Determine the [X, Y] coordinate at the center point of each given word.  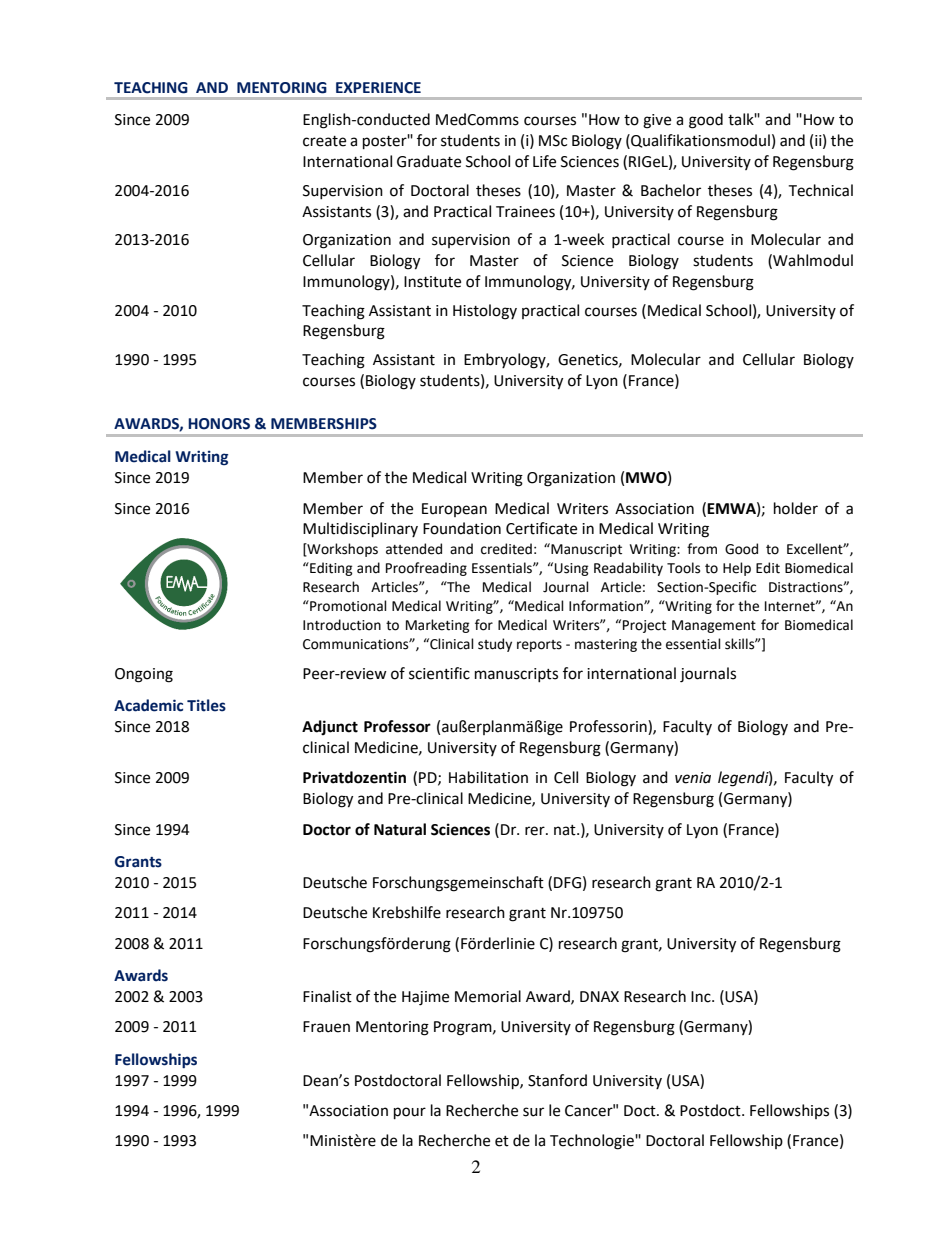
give [657, 121]
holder [796, 508]
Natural [400, 829]
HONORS [219, 424]
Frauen [326, 1027]
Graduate [429, 161]
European [454, 510]
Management [714, 626]
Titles [206, 705]
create [324, 141]
